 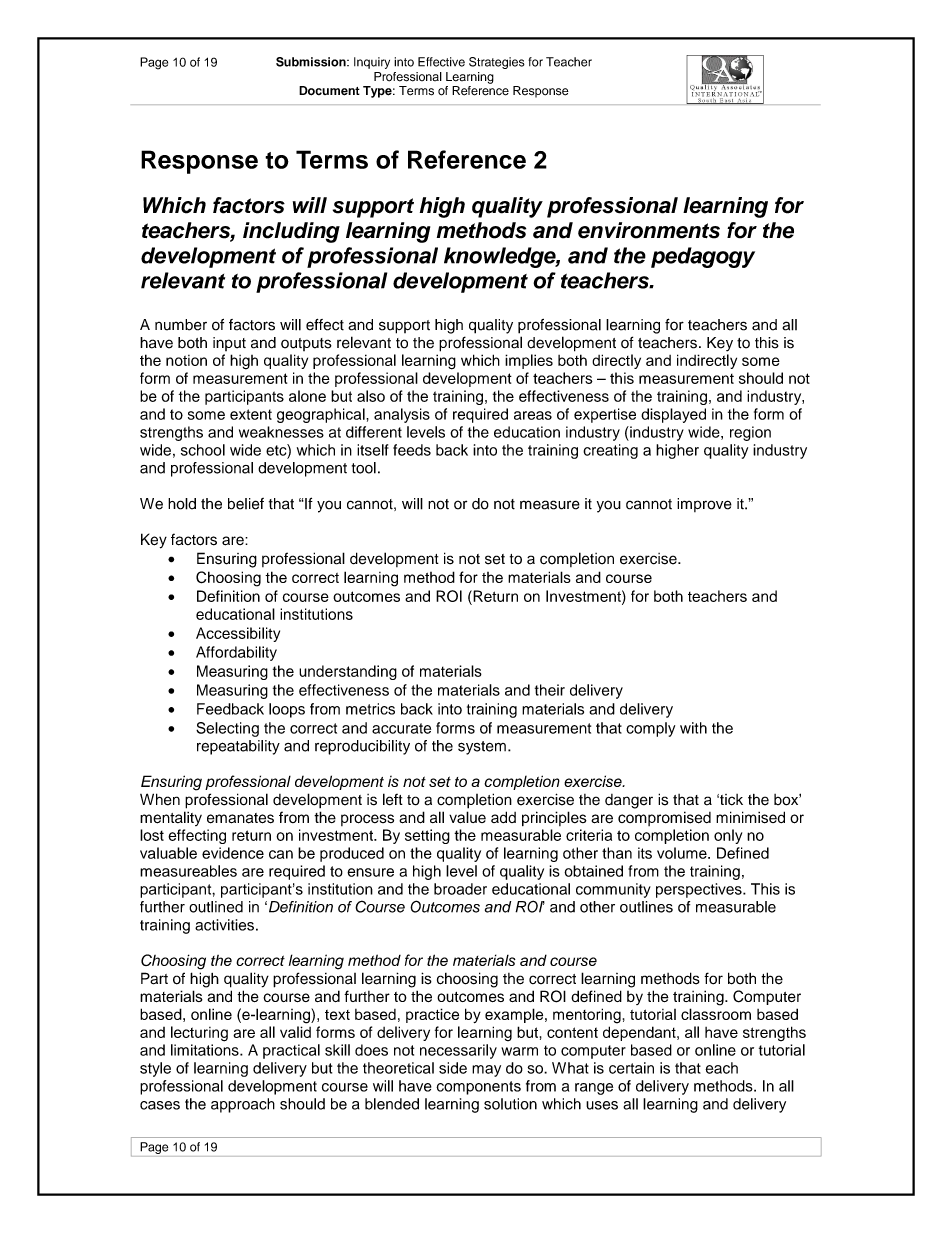 What do you see at coordinates (238, 634) in the image?
I see `Accessibility` at bounding box center [238, 634].
